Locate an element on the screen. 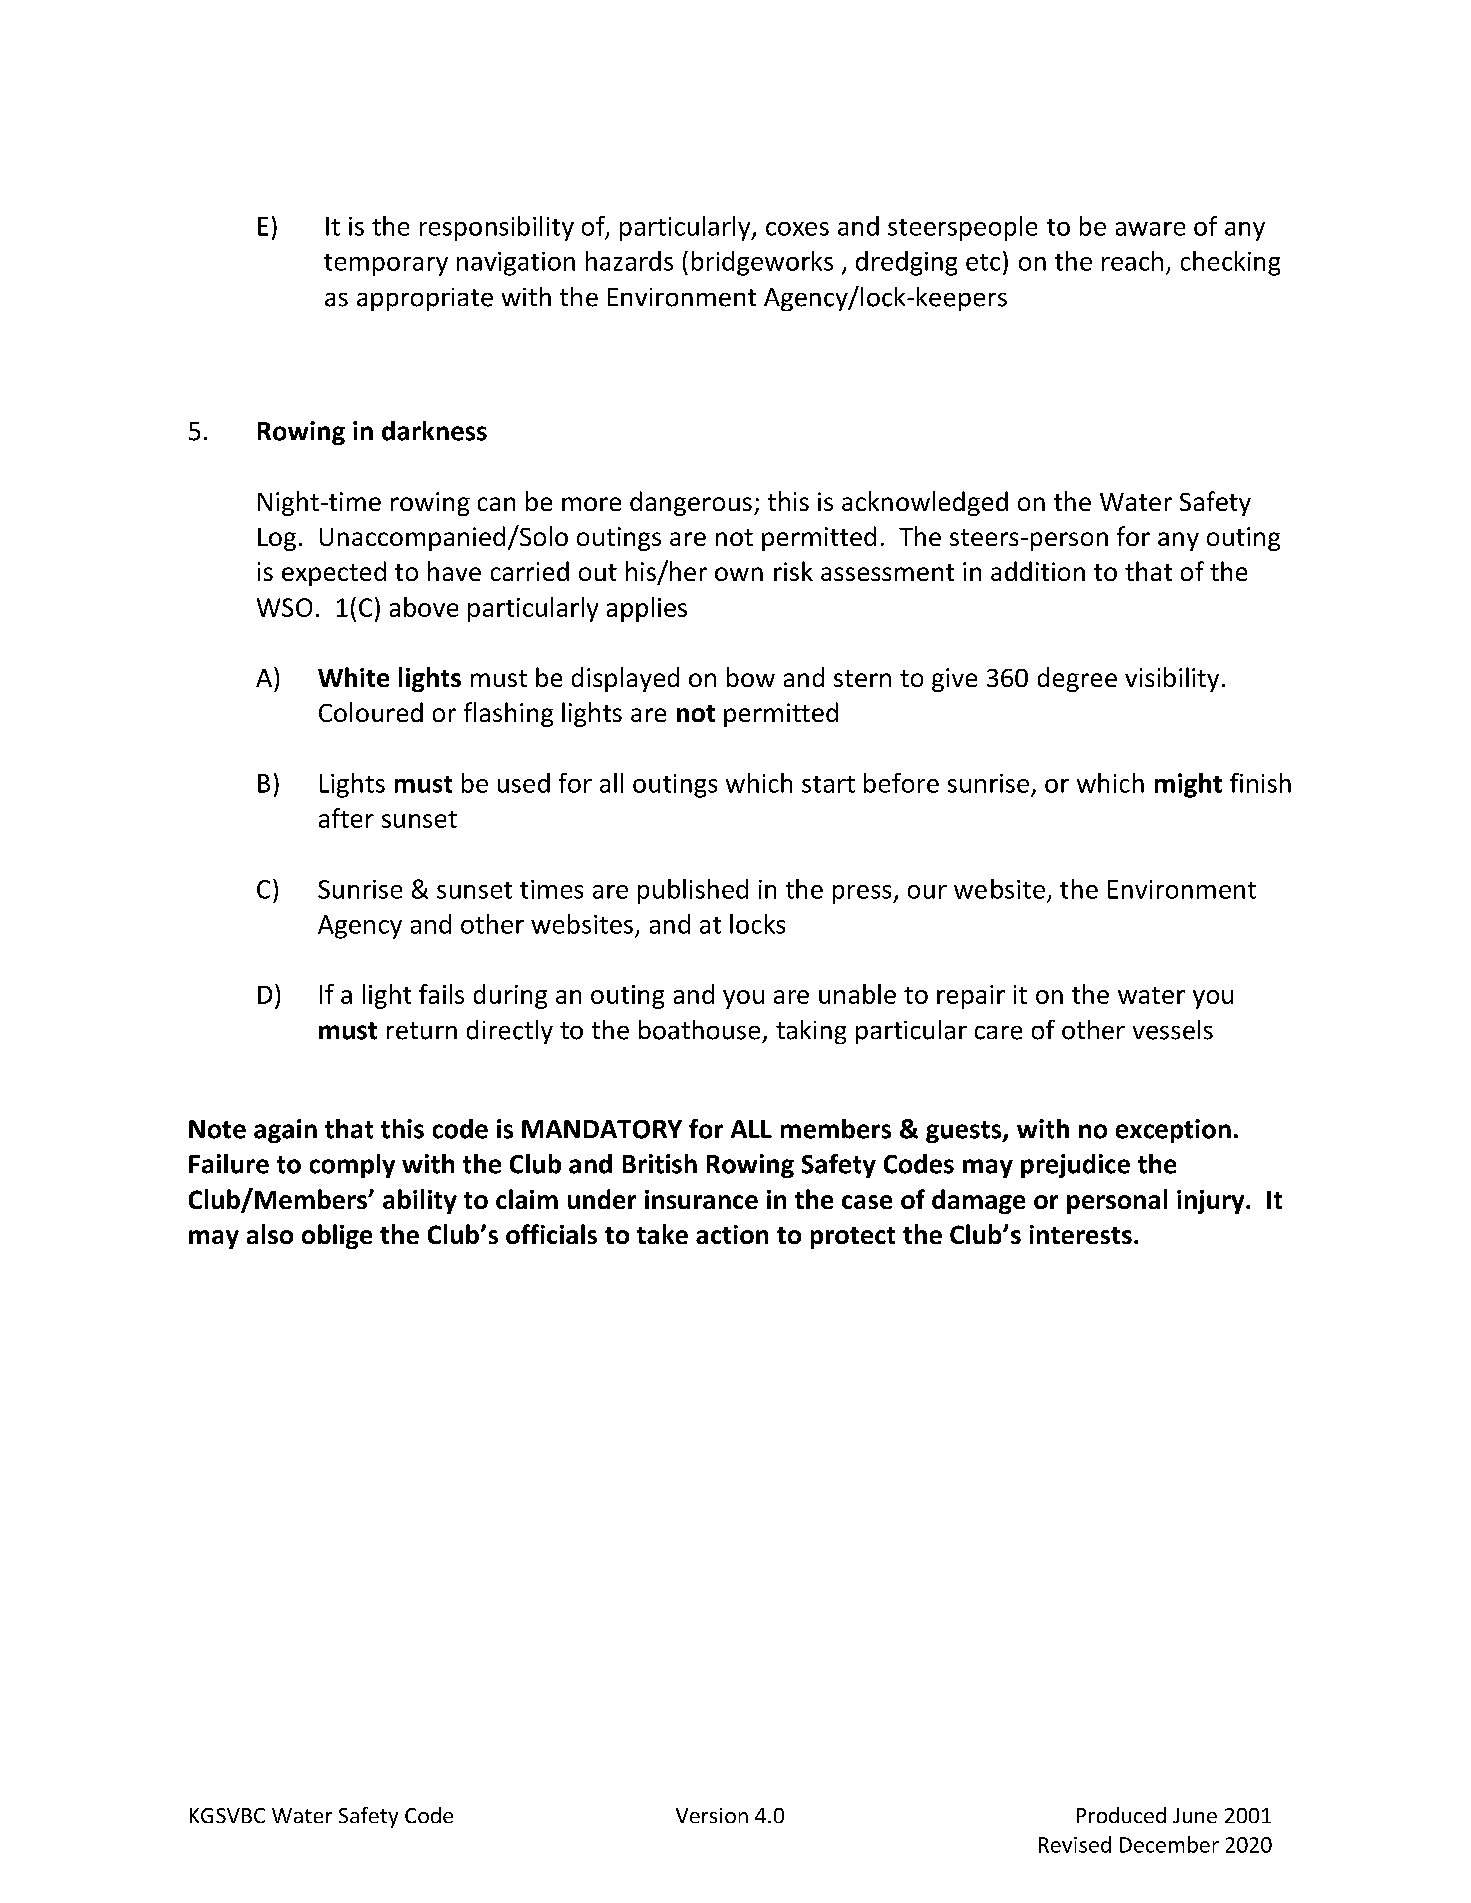 The width and height of the screenshot is (1471, 1903). start is located at coordinates (828, 784).
